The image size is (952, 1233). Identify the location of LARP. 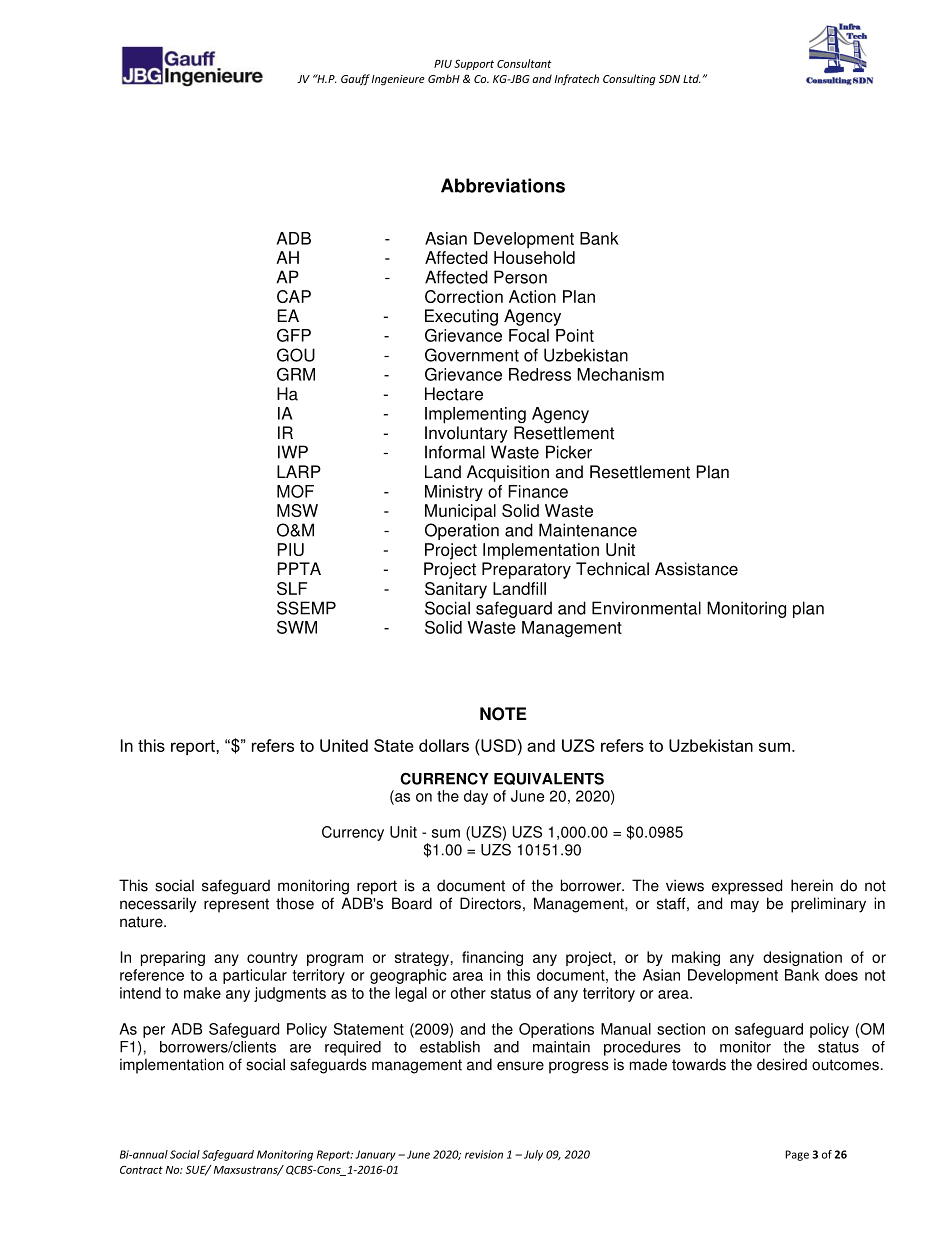
(299, 471).
